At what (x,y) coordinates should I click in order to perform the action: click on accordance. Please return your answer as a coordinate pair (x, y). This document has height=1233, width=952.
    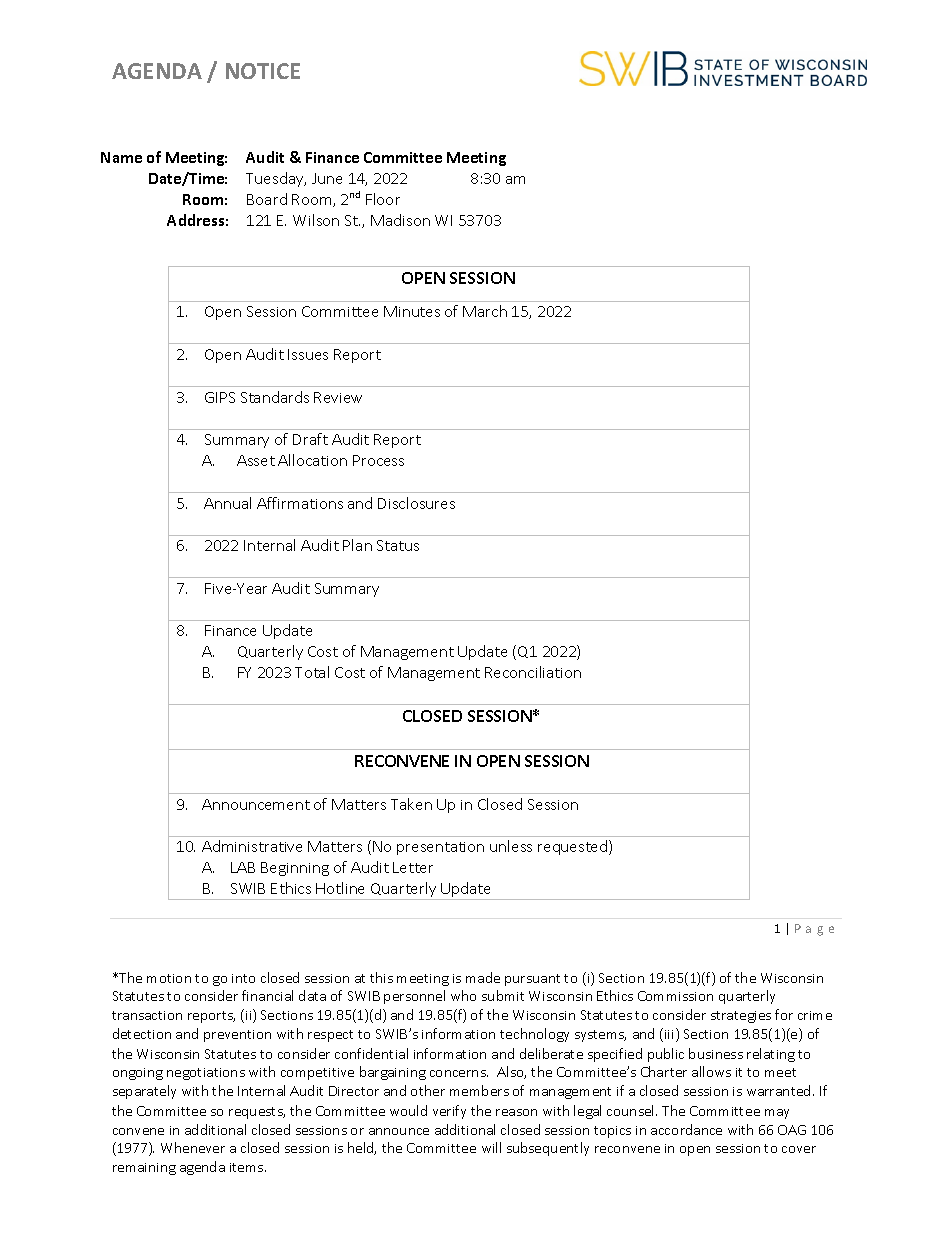
    Looking at the image, I should click on (686, 1129).
